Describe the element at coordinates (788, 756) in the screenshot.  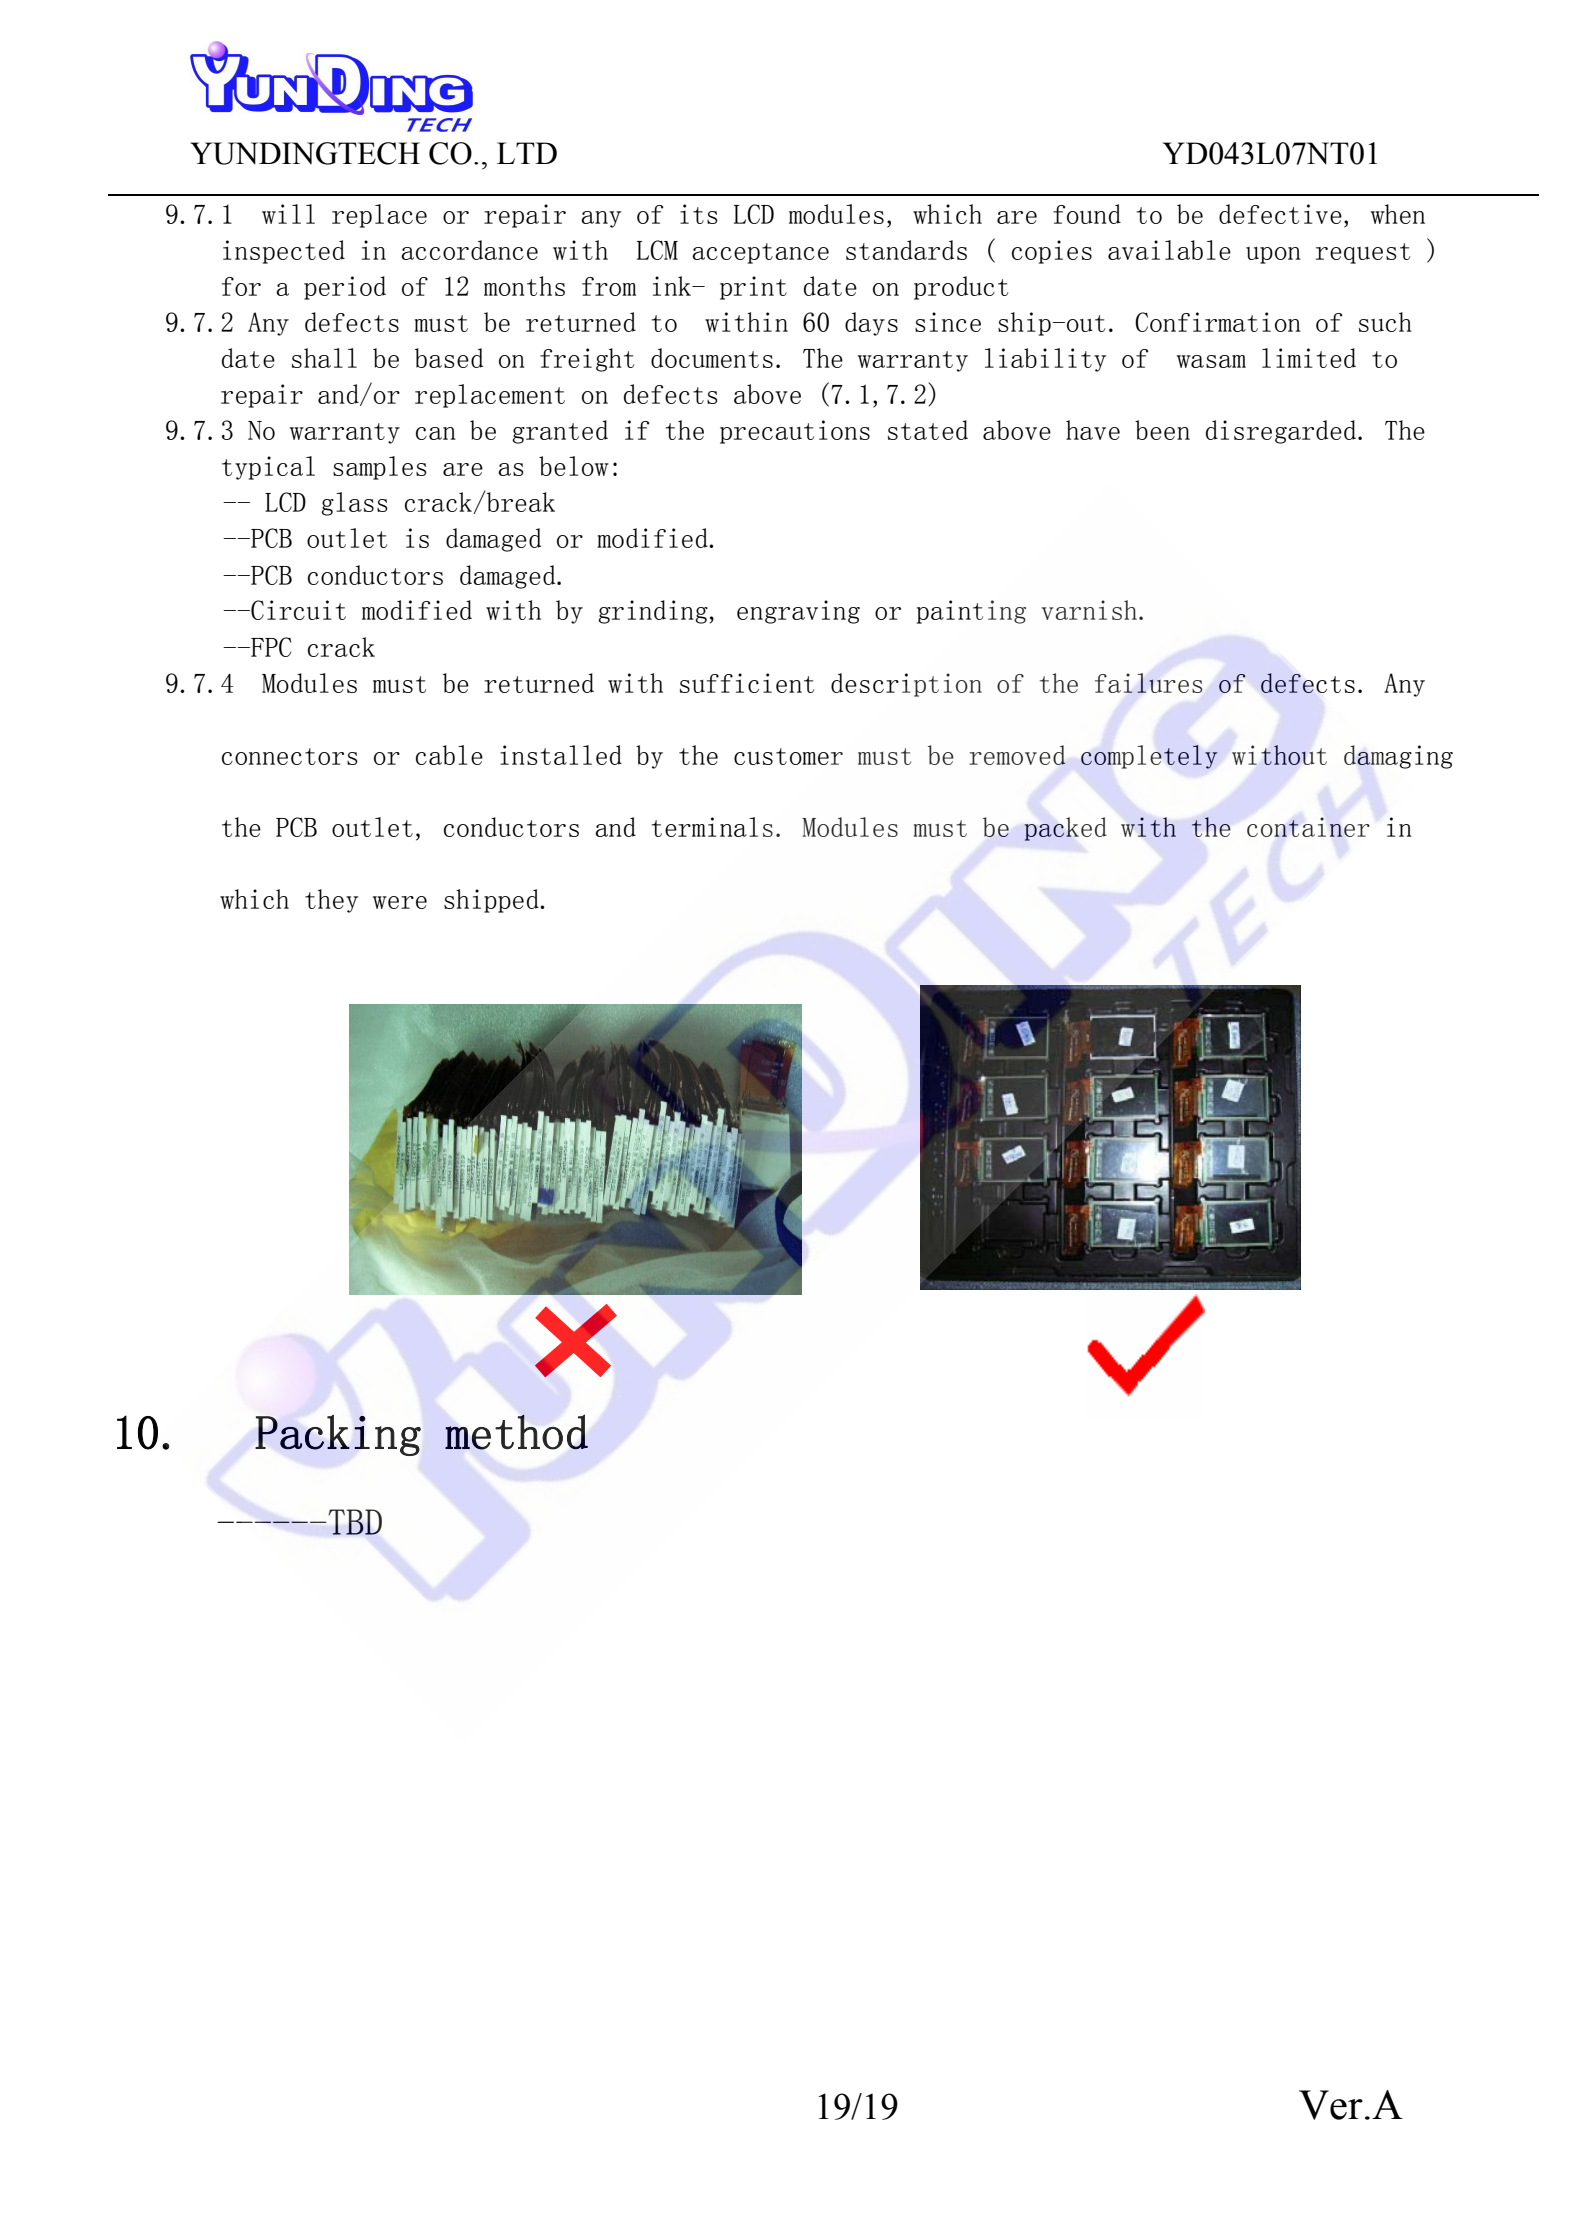
I see `customer` at that location.
